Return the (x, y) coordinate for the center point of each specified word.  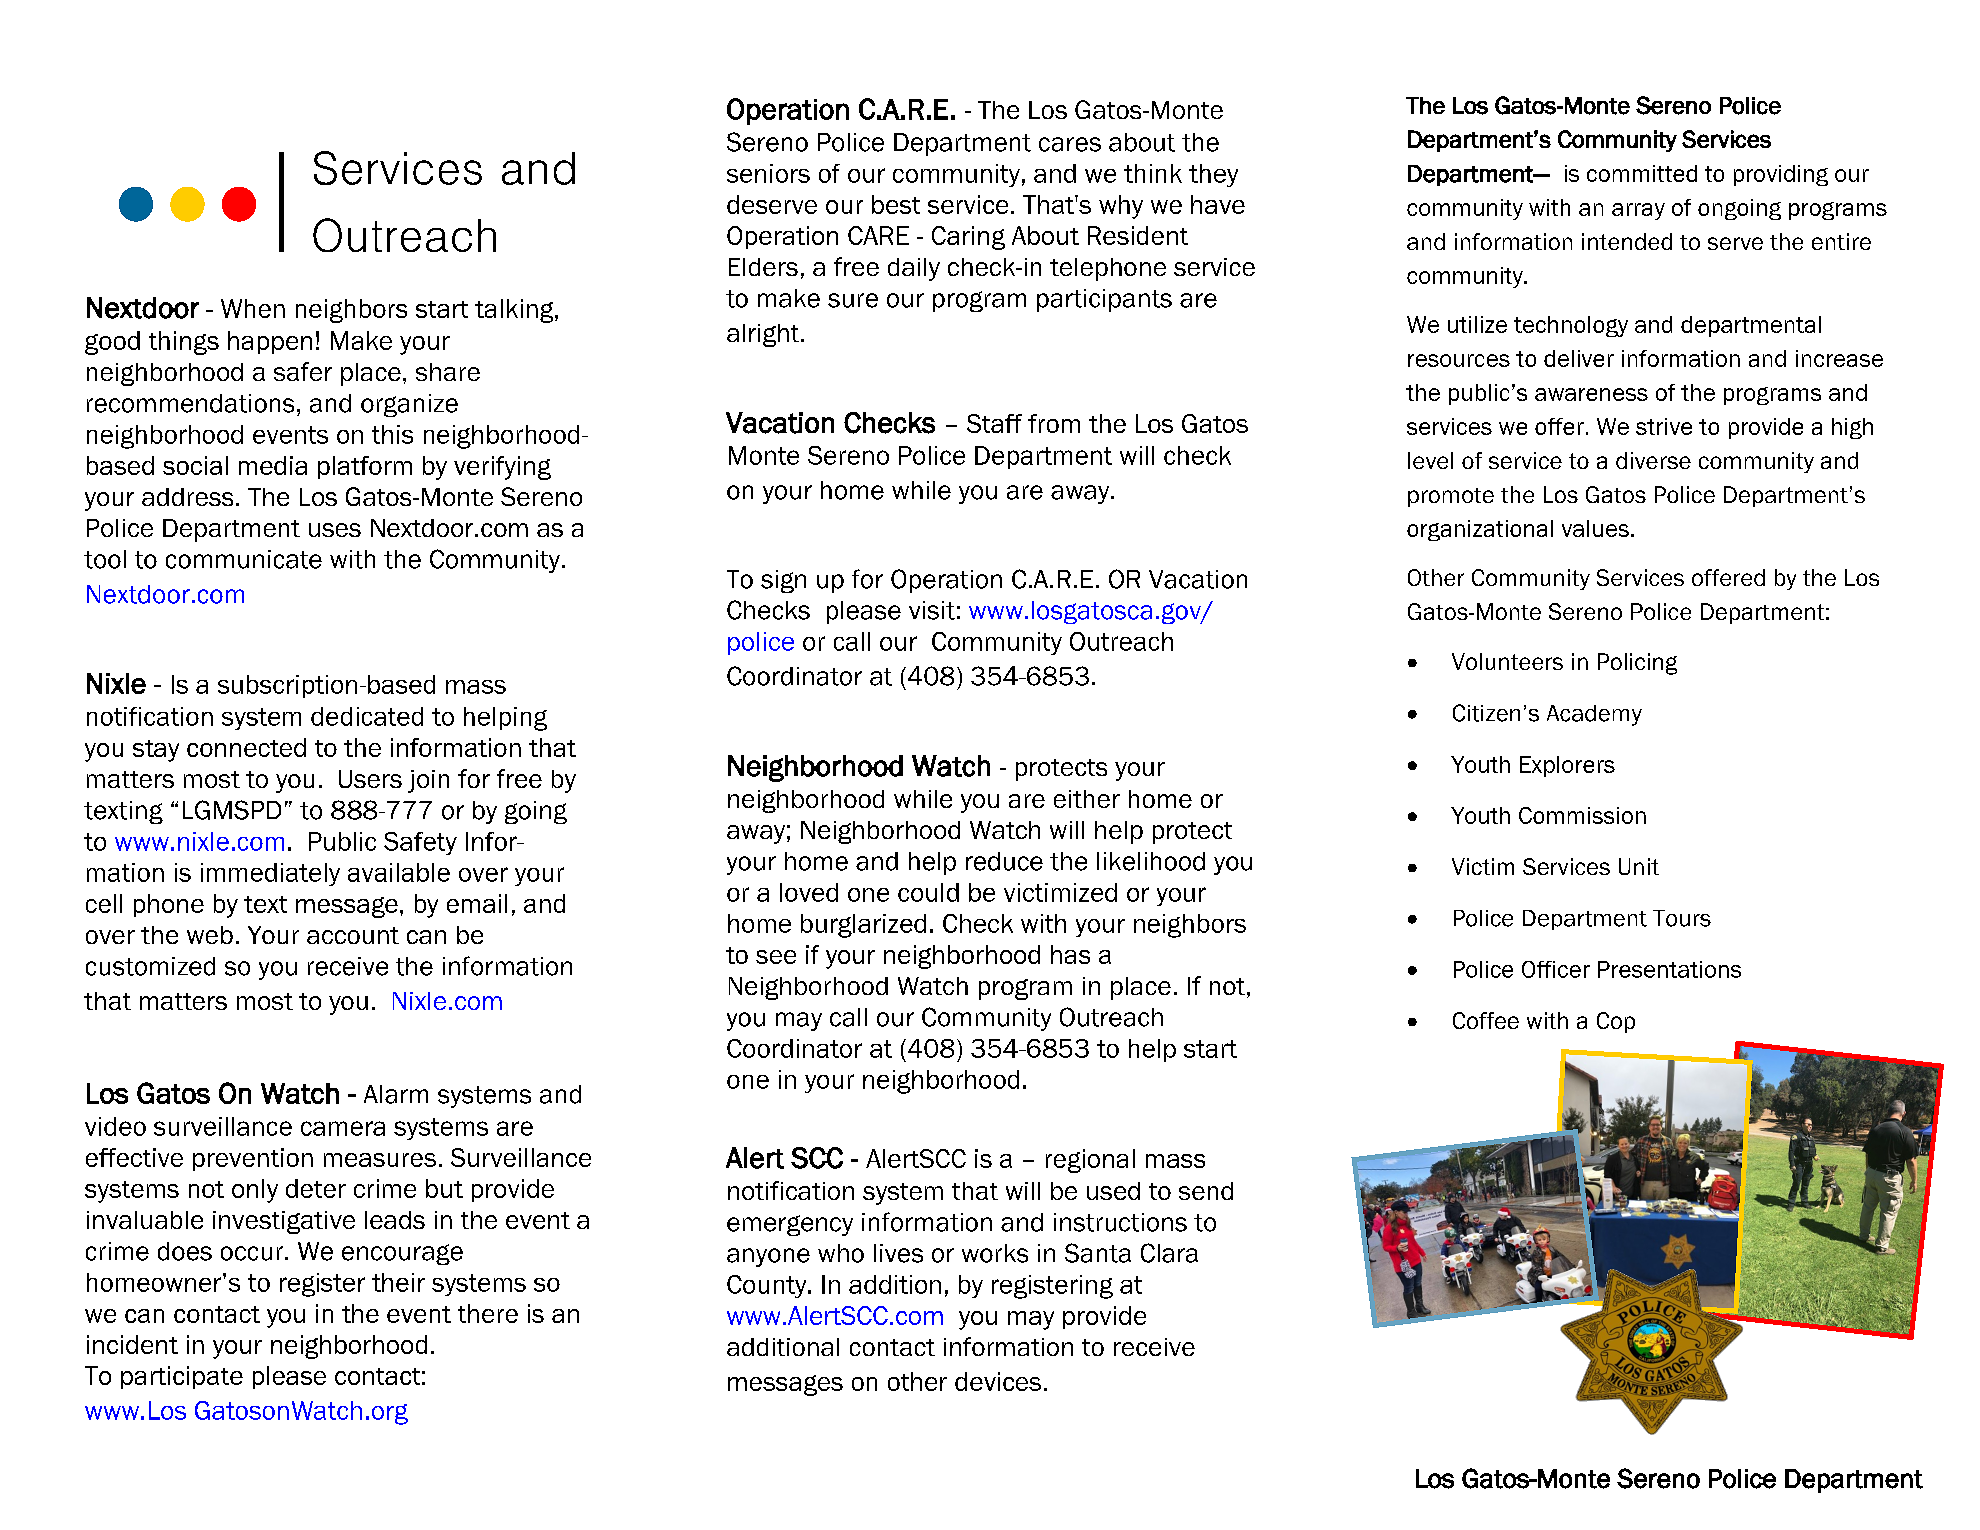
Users (370, 779)
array (1638, 211)
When (253, 308)
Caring (968, 238)
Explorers (1567, 766)
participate (182, 1377)
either (1087, 799)
